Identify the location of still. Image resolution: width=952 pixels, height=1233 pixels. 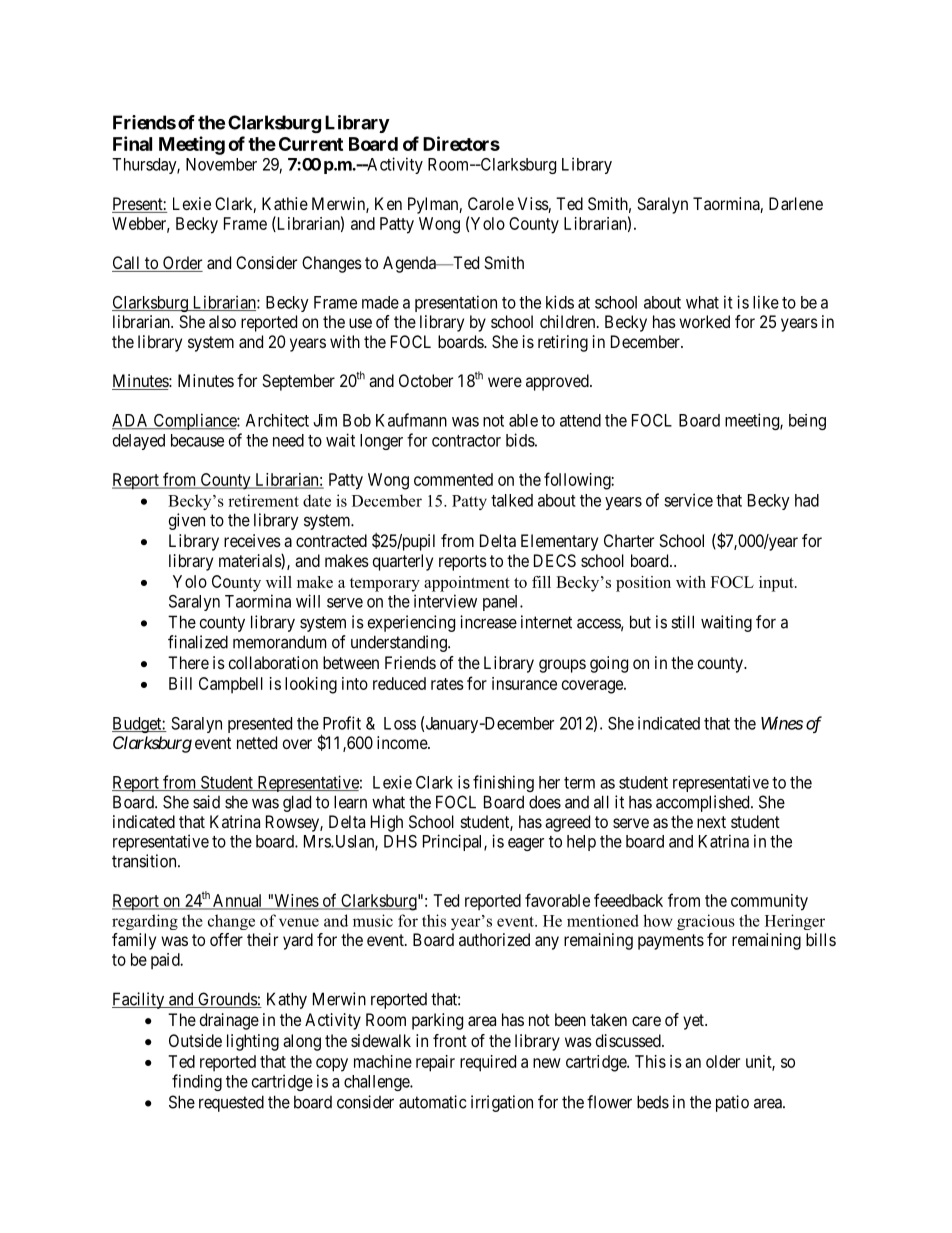
(682, 622).
